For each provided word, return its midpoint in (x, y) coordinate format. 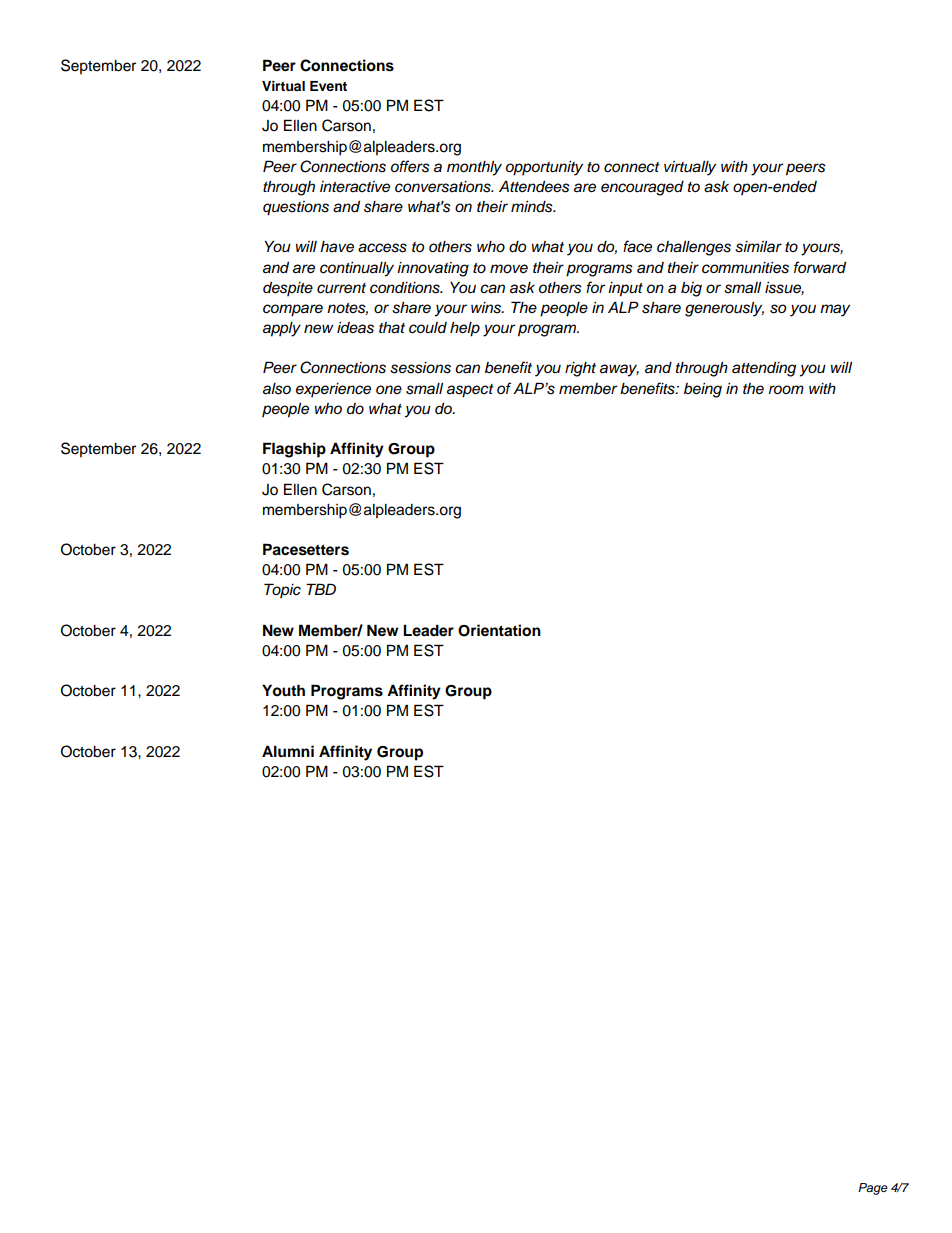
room (786, 389)
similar (758, 247)
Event (328, 86)
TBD (321, 589)
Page (873, 1189)
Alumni (288, 751)
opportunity (544, 168)
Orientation (499, 630)
